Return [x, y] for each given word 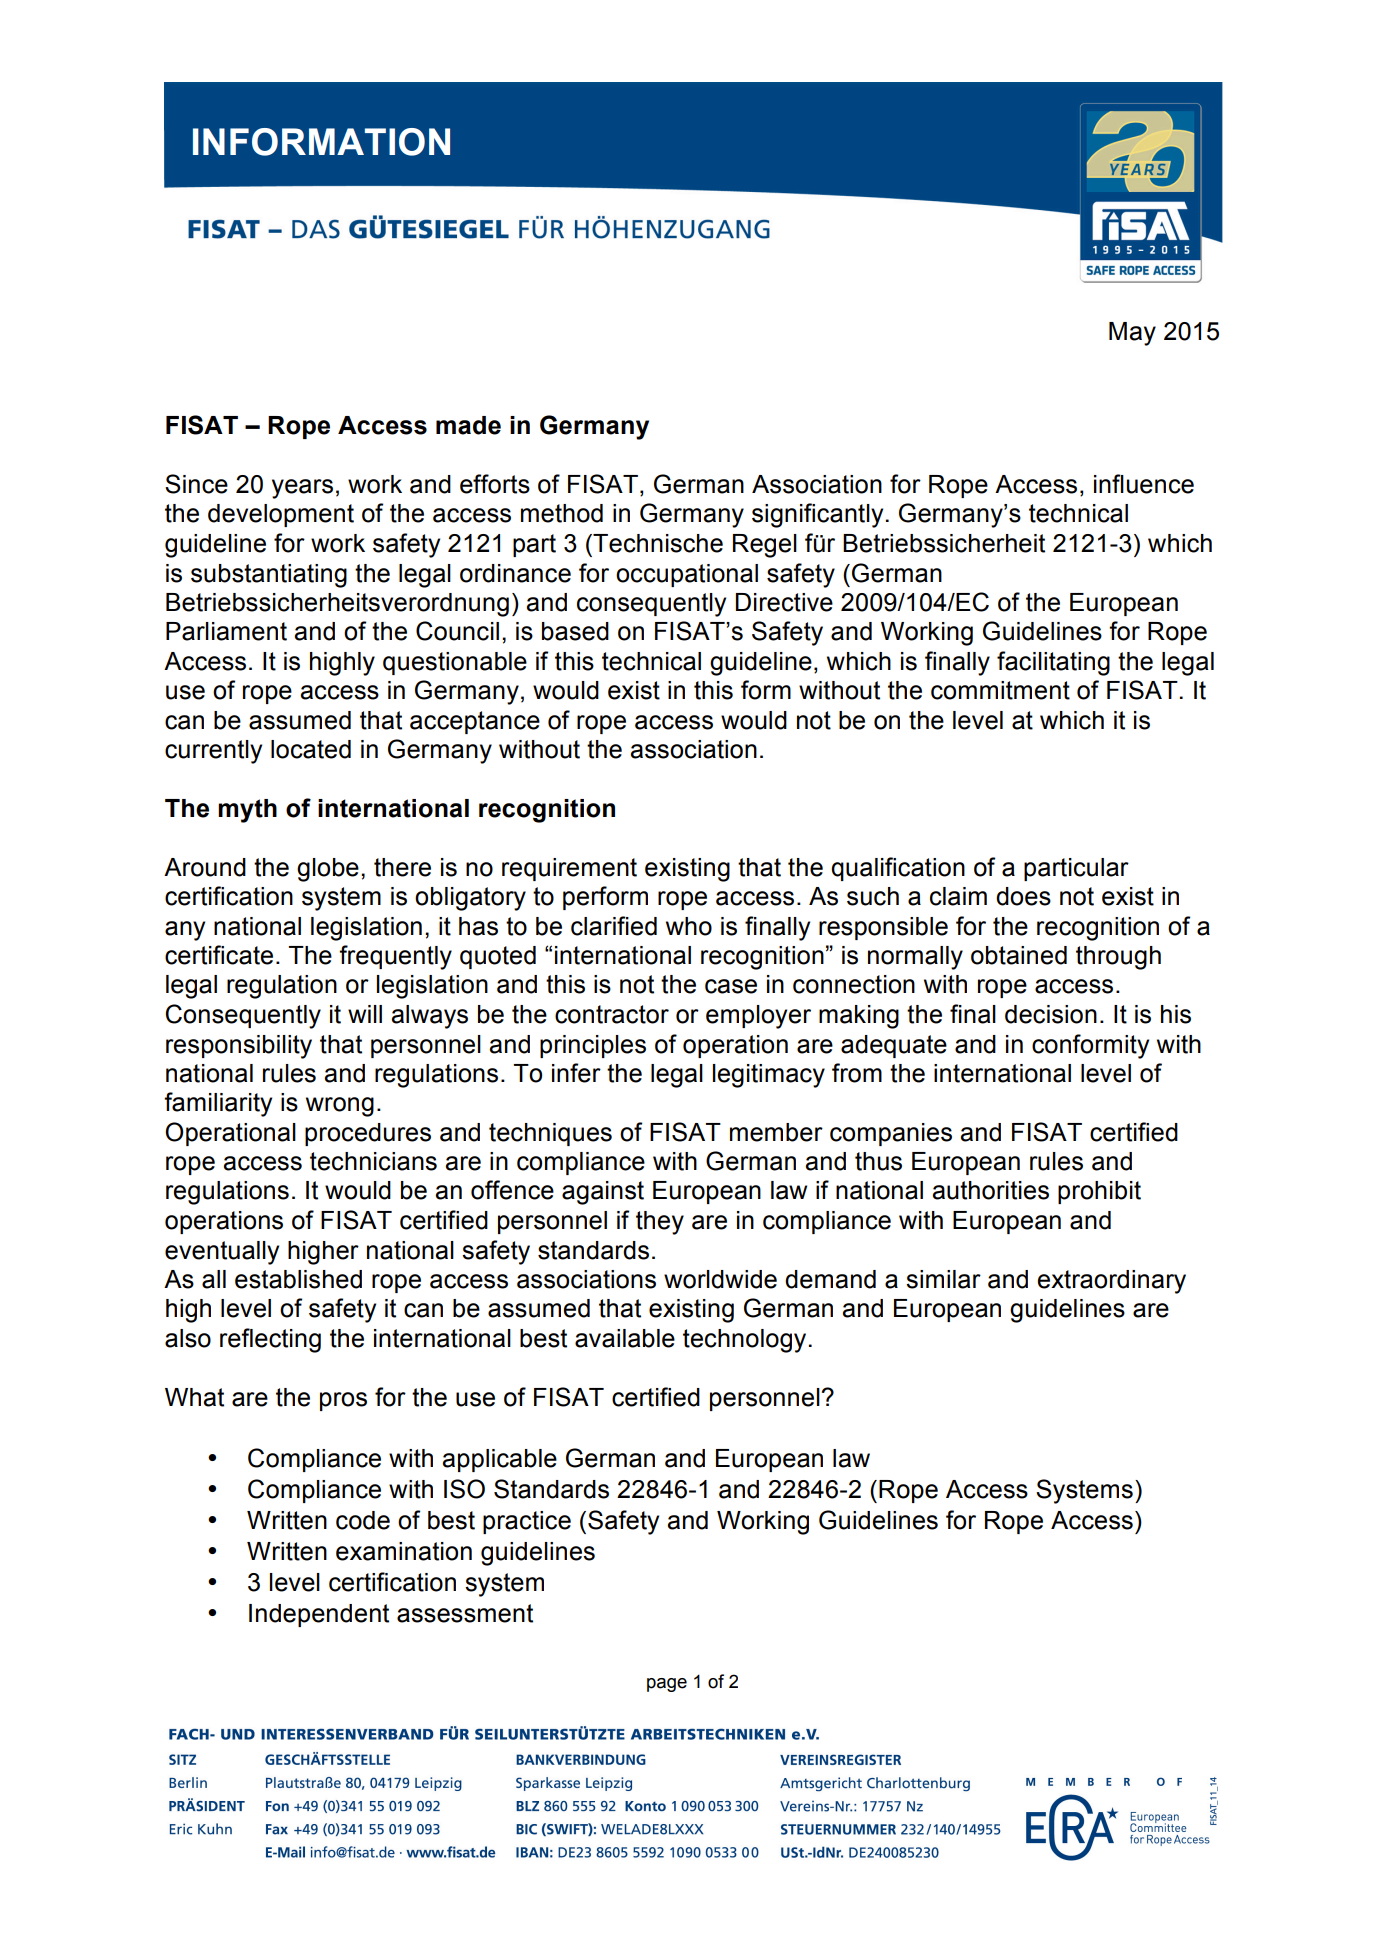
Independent [319, 1615]
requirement [569, 869]
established [298, 1279]
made [468, 425]
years [302, 489]
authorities [990, 1190]
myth [247, 811]
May [1132, 334]
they [660, 1223]
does [1023, 896]
